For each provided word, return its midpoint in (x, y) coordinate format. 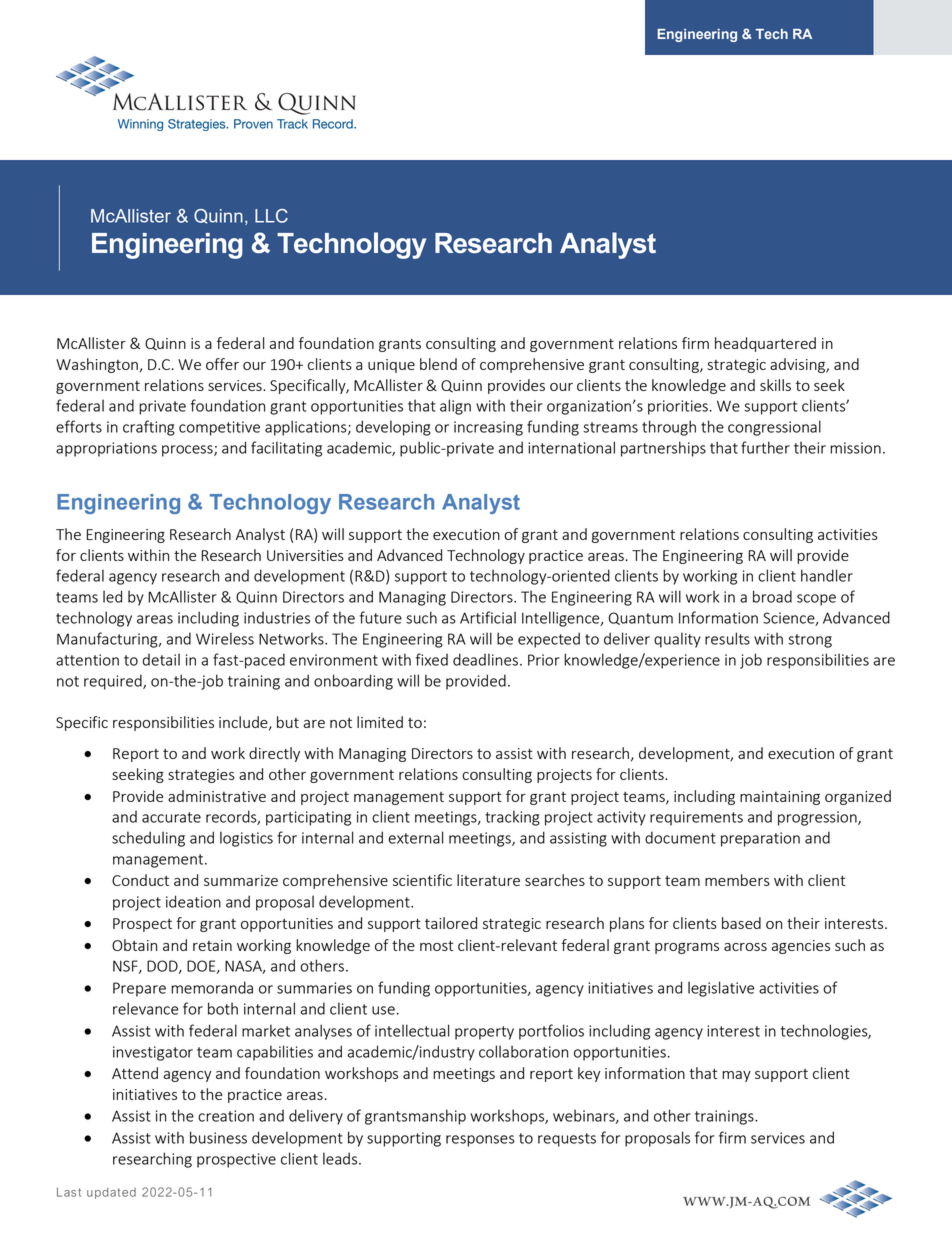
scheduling (148, 839)
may (736, 1076)
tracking (512, 818)
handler (827, 575)
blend (438, 364)
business (218, 1137)
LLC (271, 216)
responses (480, 1141)
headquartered (765, 344)
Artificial (488, 617)
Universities (305, 555)
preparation (760, 839)
